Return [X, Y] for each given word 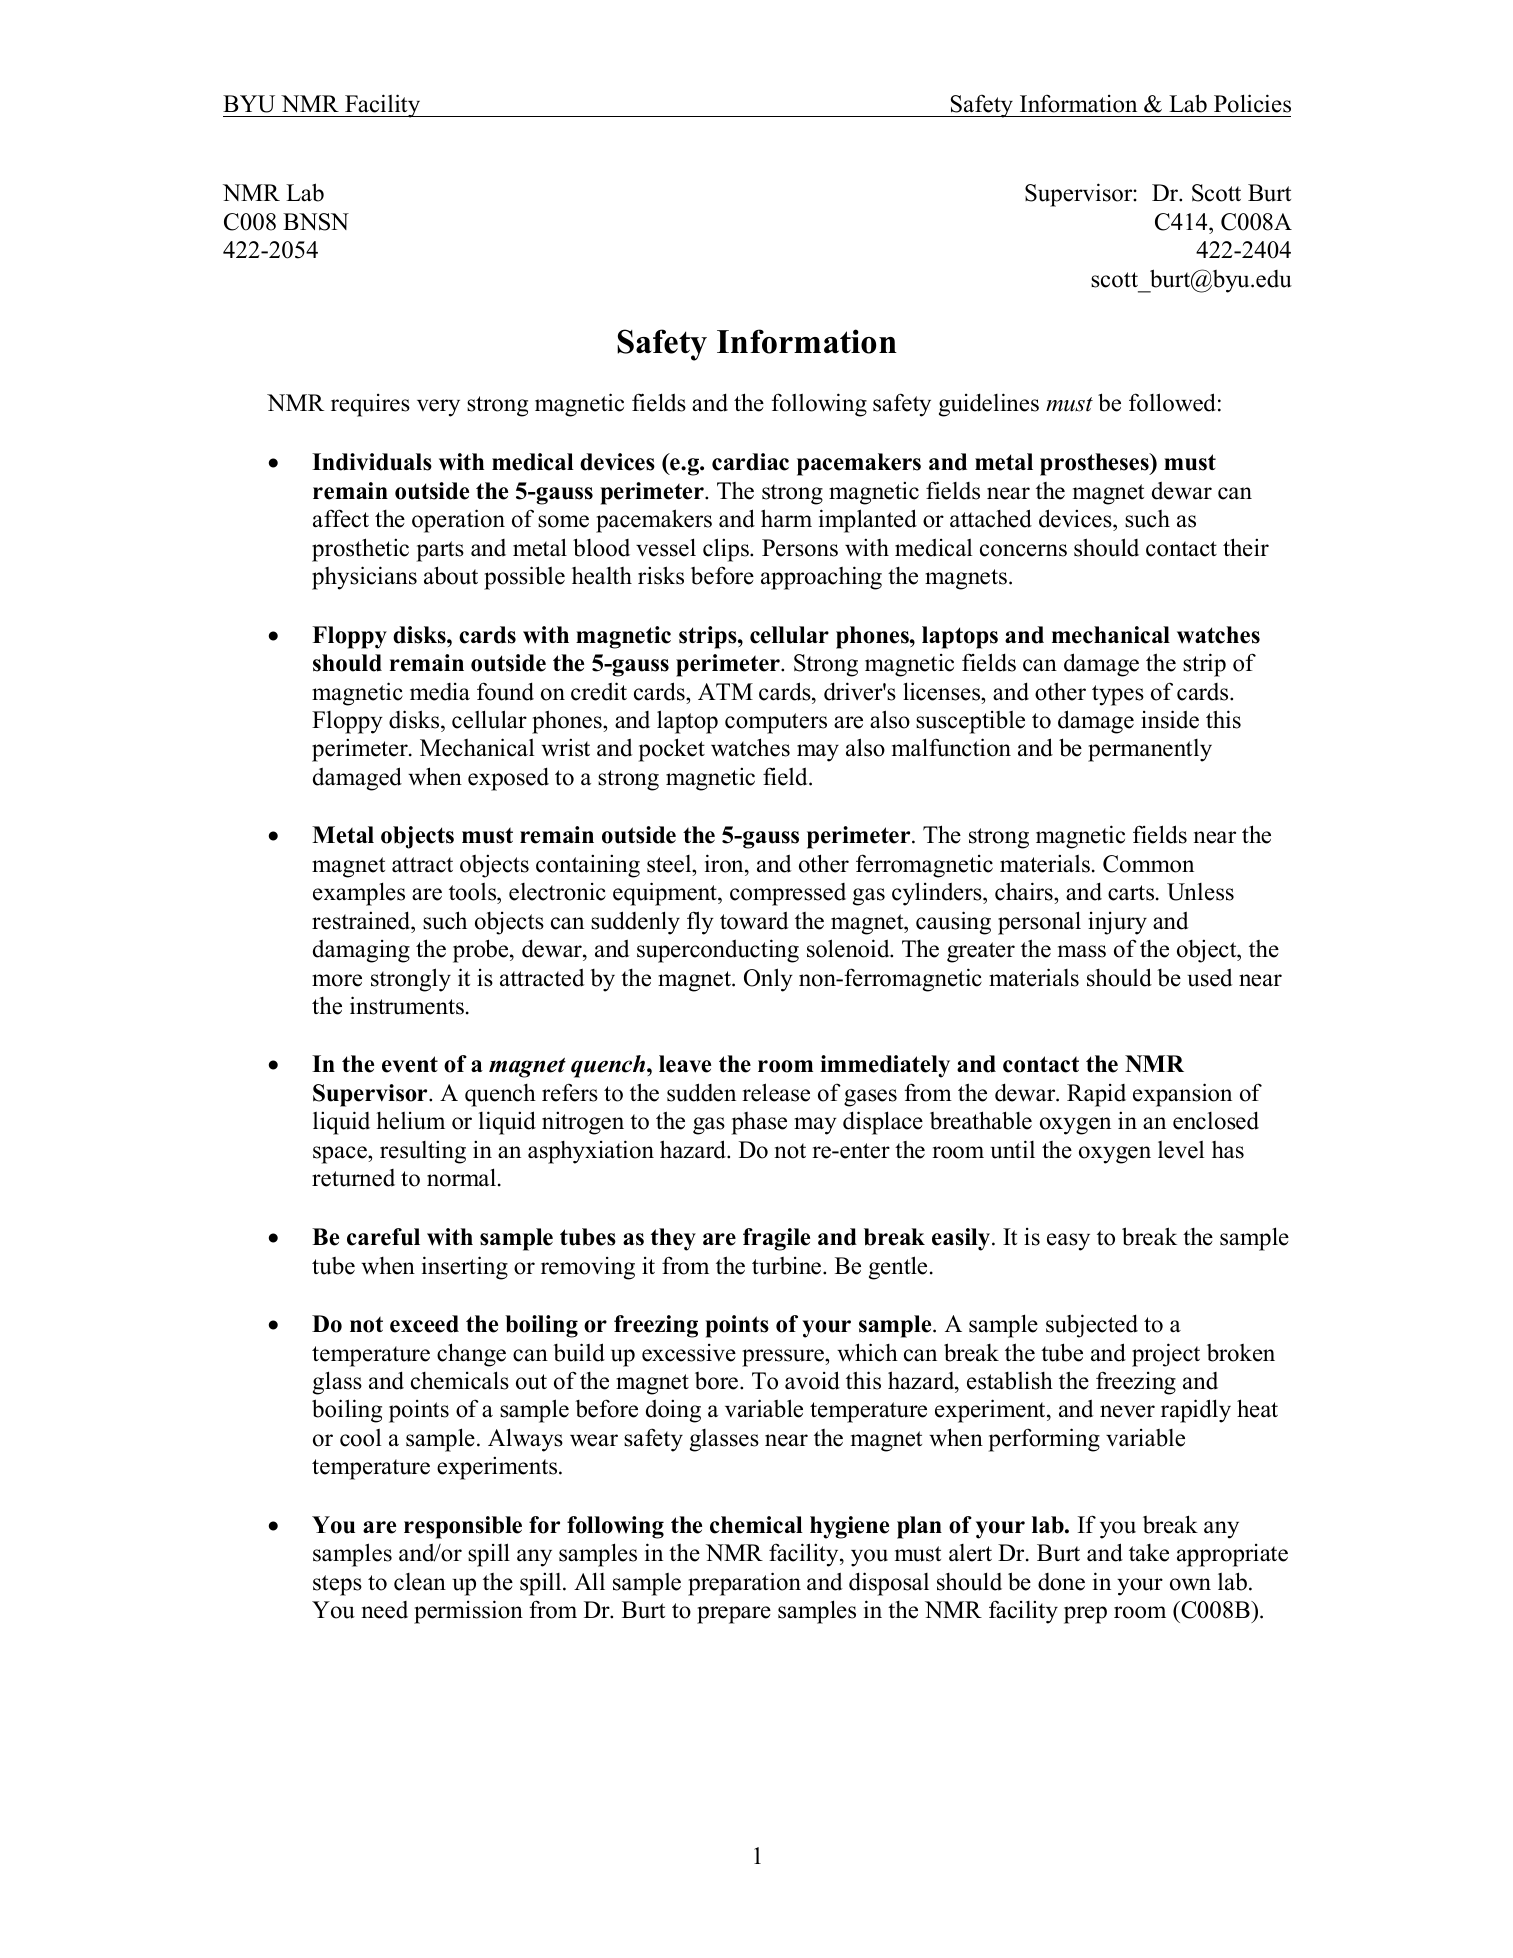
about [451, 575]
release [776, 1092]
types [1118, 695]
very [438, 408]
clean [420, 1582]
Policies [1252, 103]
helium [410, 1121]
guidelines [989, 405]
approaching [821, 578]
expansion [1182, 1095]
